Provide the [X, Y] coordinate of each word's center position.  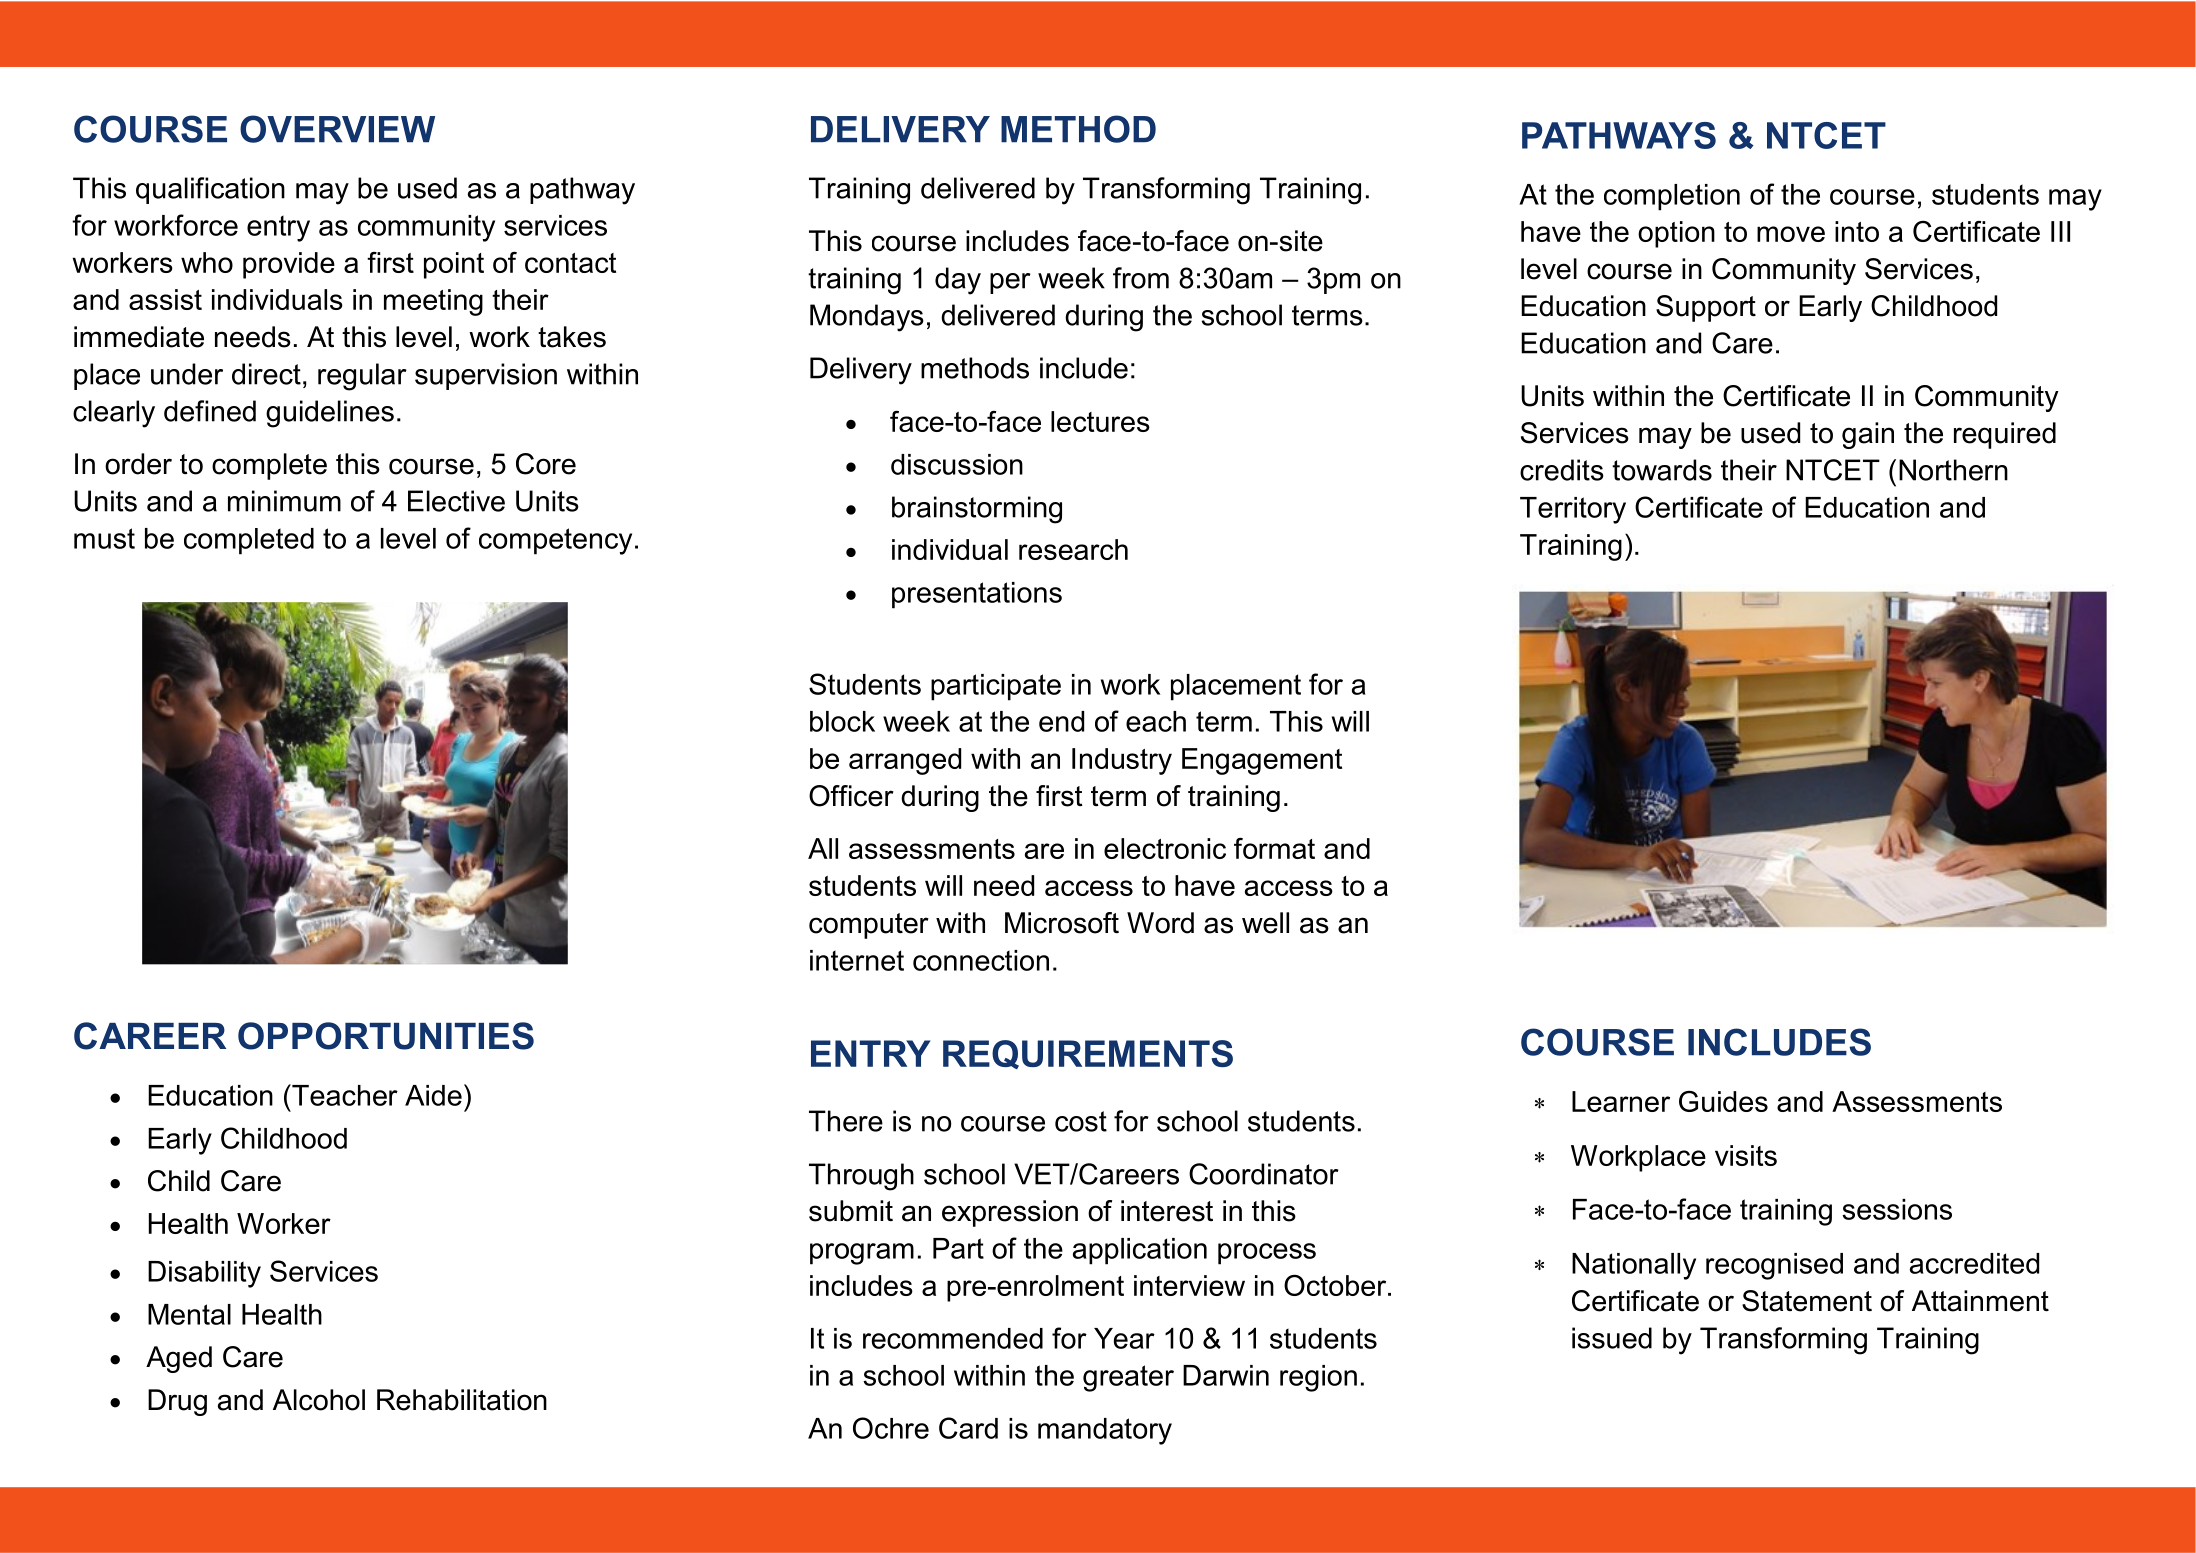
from [1141, 278]
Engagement [1262, 761]
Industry [1122, 761]
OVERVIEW [337, 129]
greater [1128, 1378]
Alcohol [319, 1400]
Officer [851, 796]
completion [1672, 197]
